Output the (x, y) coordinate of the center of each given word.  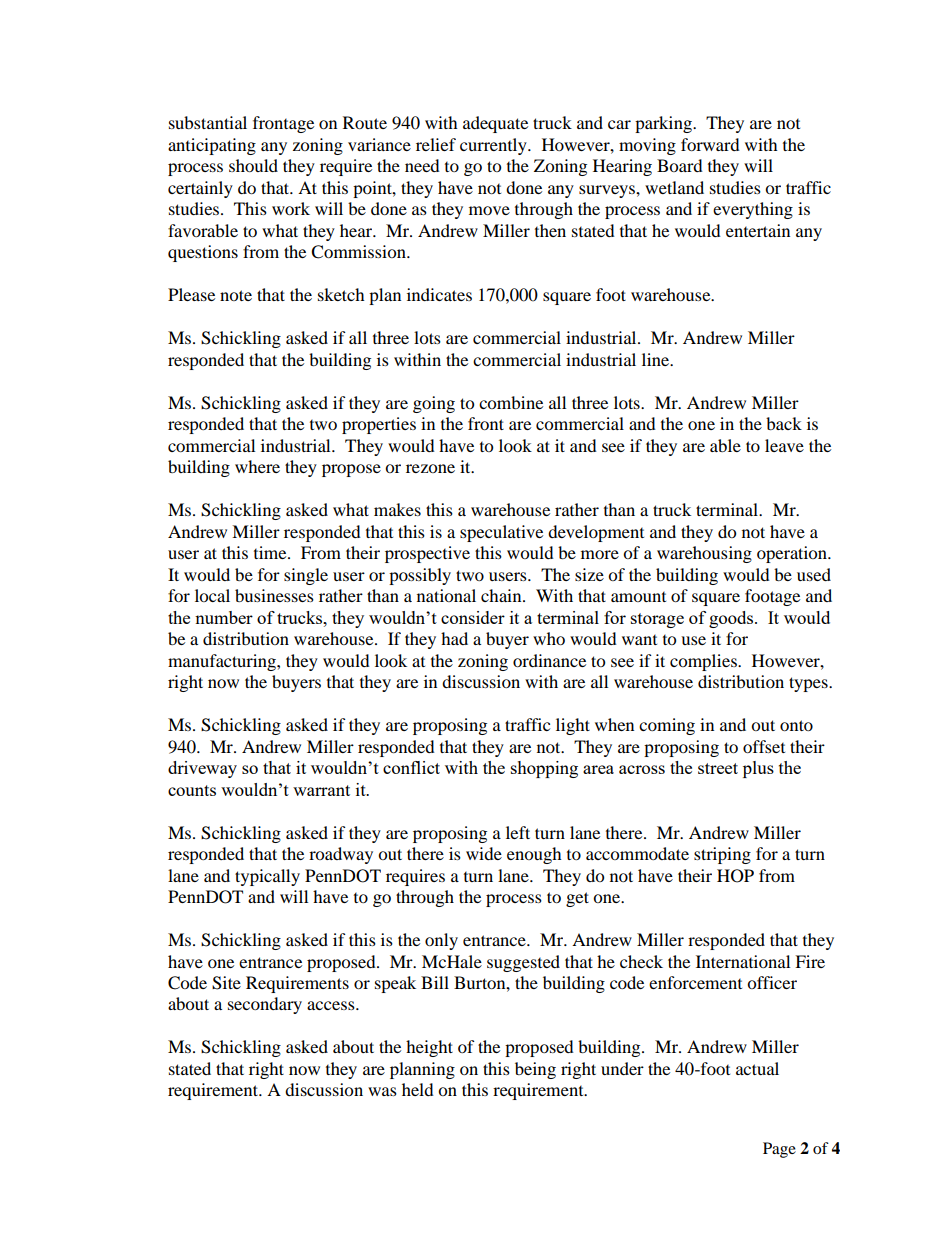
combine (511, 402)
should (253, 165)
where (257, 466)
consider (473, 617)
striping (722, 855)
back (784, 423)
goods (732, 619)
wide (484, 853)
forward (710, 144)
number (224, 617)
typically (267, 877)
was (382, 1091)
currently (494, 146)
